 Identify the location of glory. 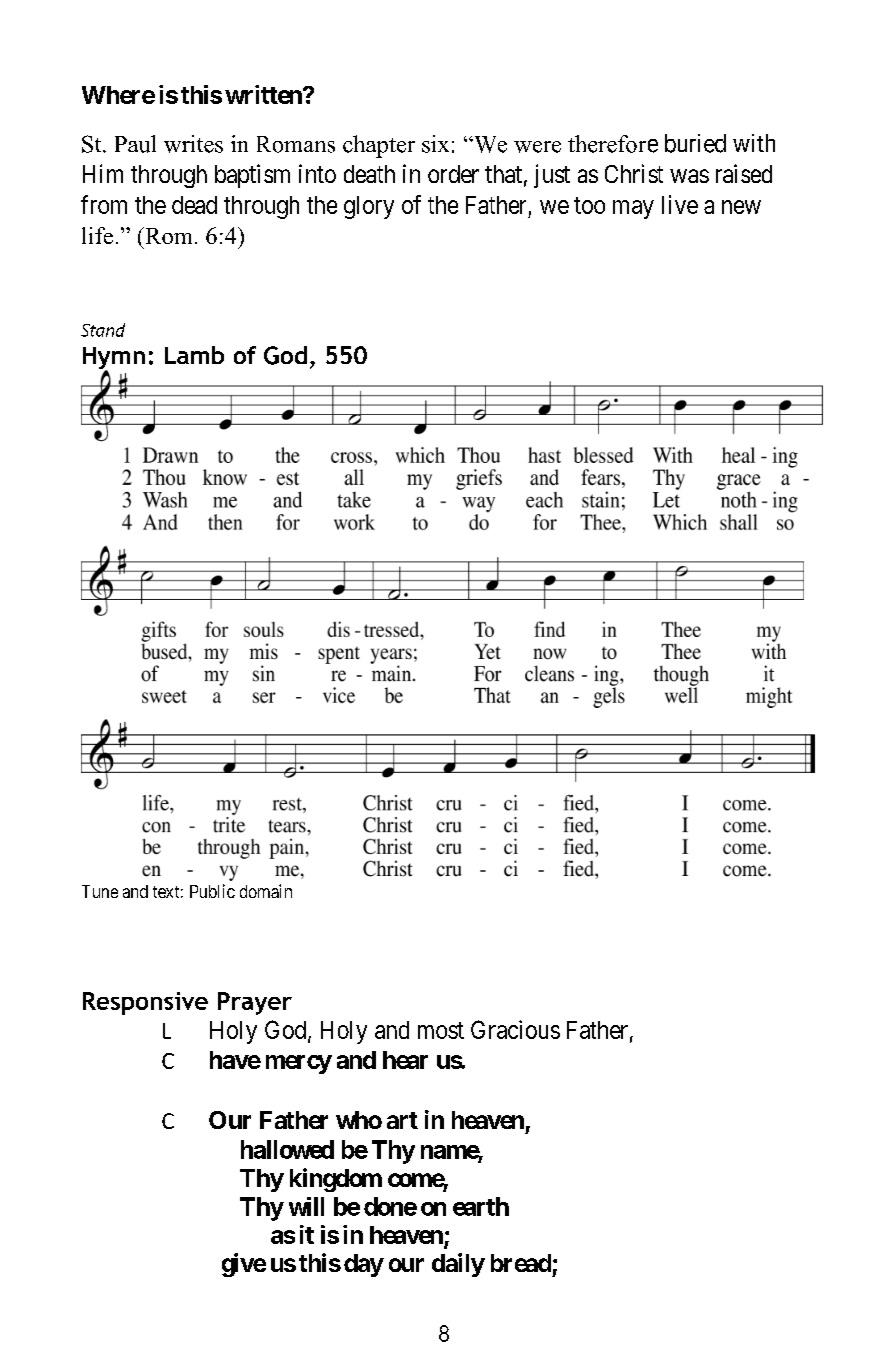
(369, 207).
